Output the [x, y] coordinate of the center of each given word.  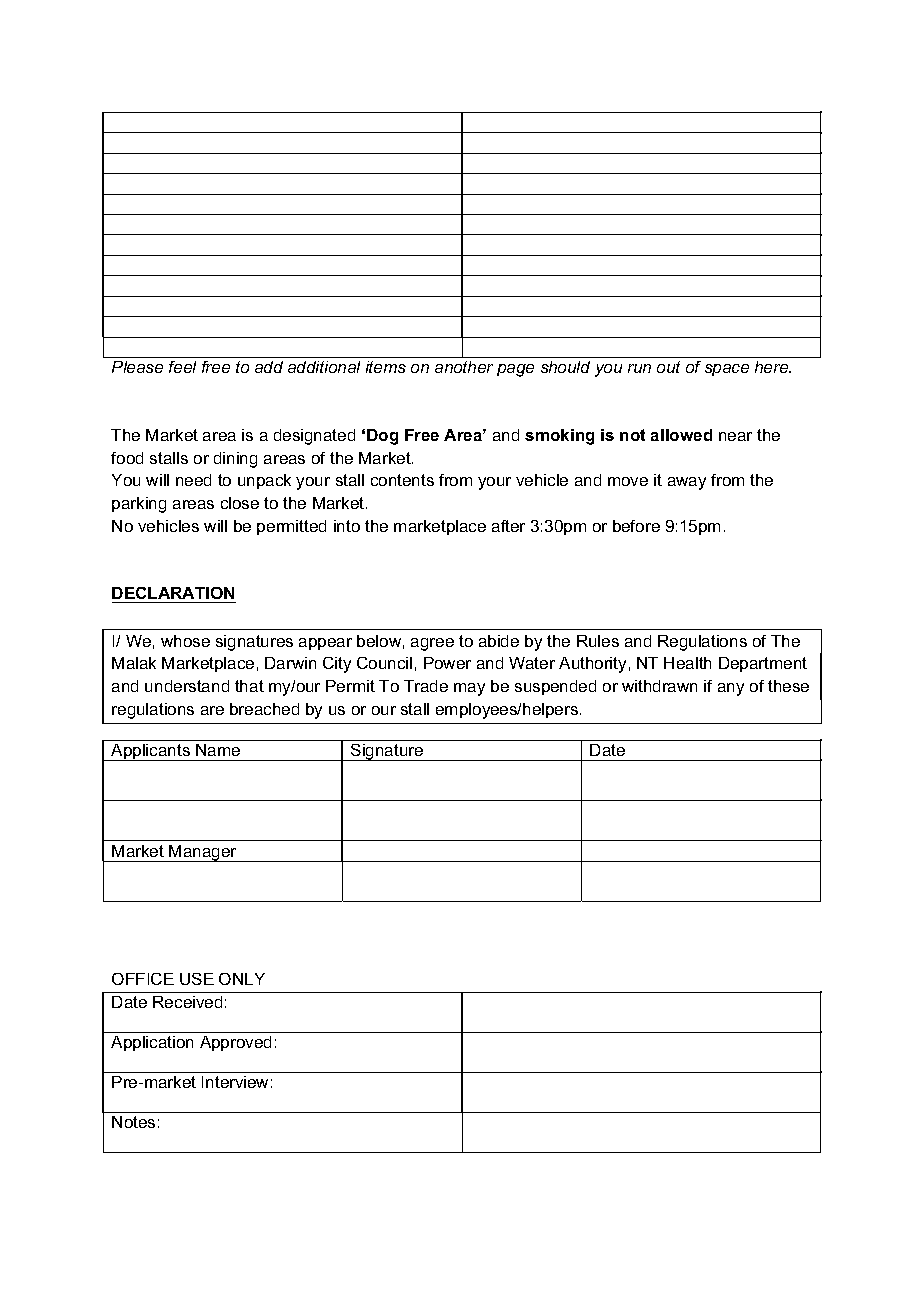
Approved [235, 1043]
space [727, 370]
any [731, 689]
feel [182, 367]
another [464, 367]
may [469, 689]
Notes [133, 1122]
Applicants [150, 752]
